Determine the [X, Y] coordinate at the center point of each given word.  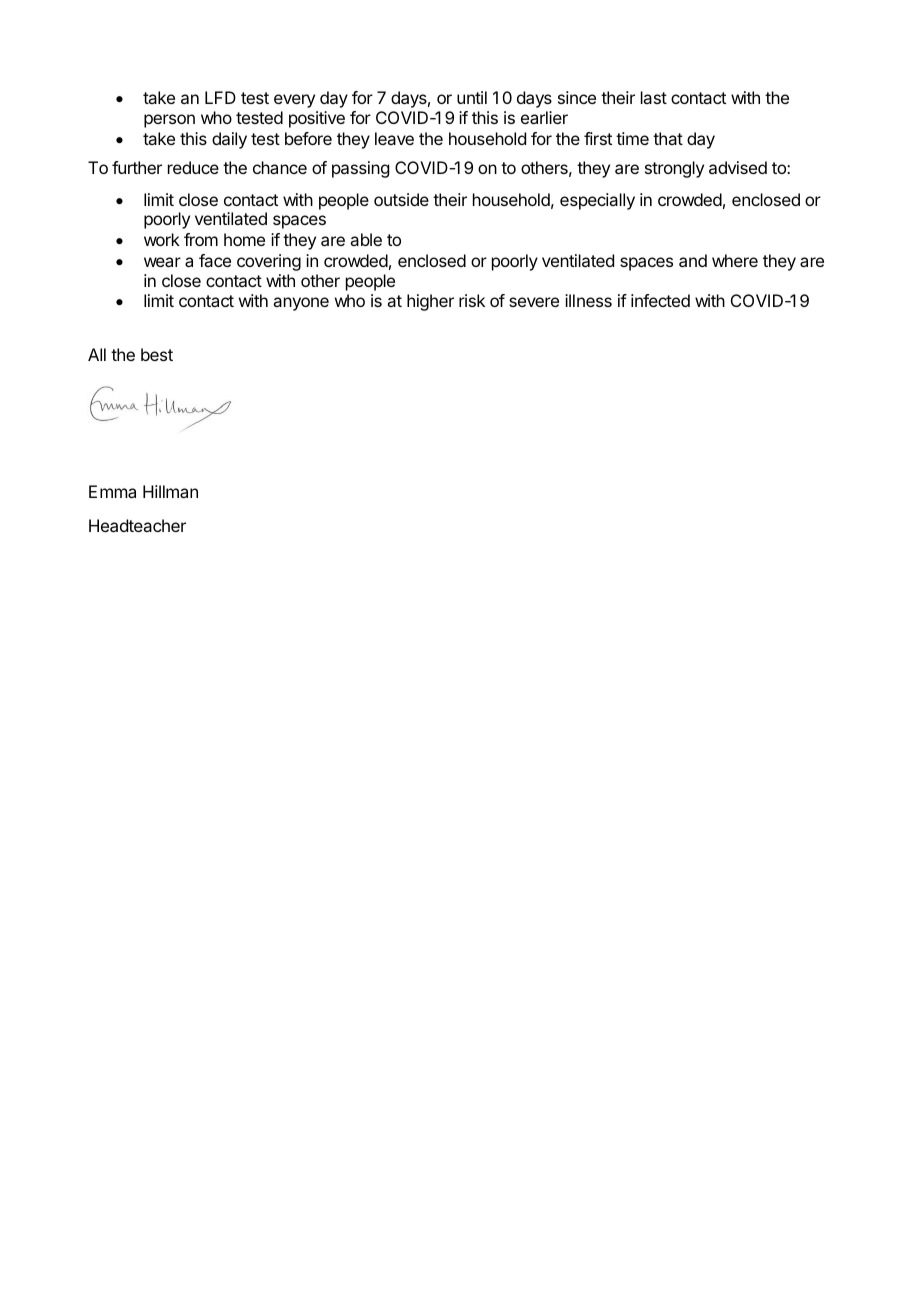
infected [660, 300]
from [201, 239]
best [157, 354]
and [693, 260]
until [472, 97]
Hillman [170, 491]
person [169, 121]
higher [430, 302]
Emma [112, 491]
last [654, 97]
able [366, 239]
